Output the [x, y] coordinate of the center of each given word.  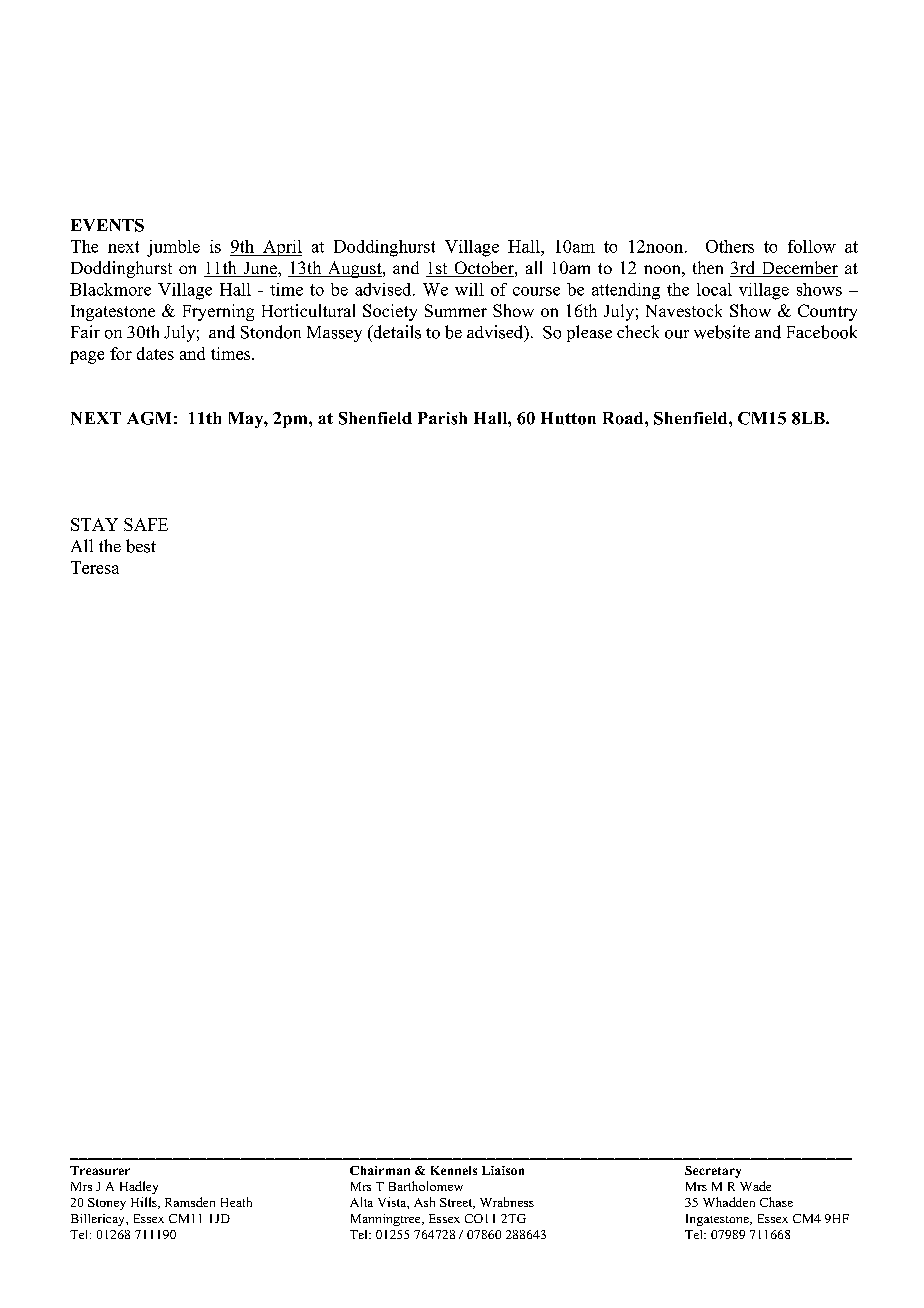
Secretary [713, 1172]
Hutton [568, 418]
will [469, 289]
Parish [442, 418]
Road [624, 418]
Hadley [139, 1187]
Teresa [95, 567]
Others [730, 246]
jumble [173, 248]
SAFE [146, 524]
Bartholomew [426, 1186]
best [141, 546]
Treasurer [100, 1170]
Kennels [454, 1170]
